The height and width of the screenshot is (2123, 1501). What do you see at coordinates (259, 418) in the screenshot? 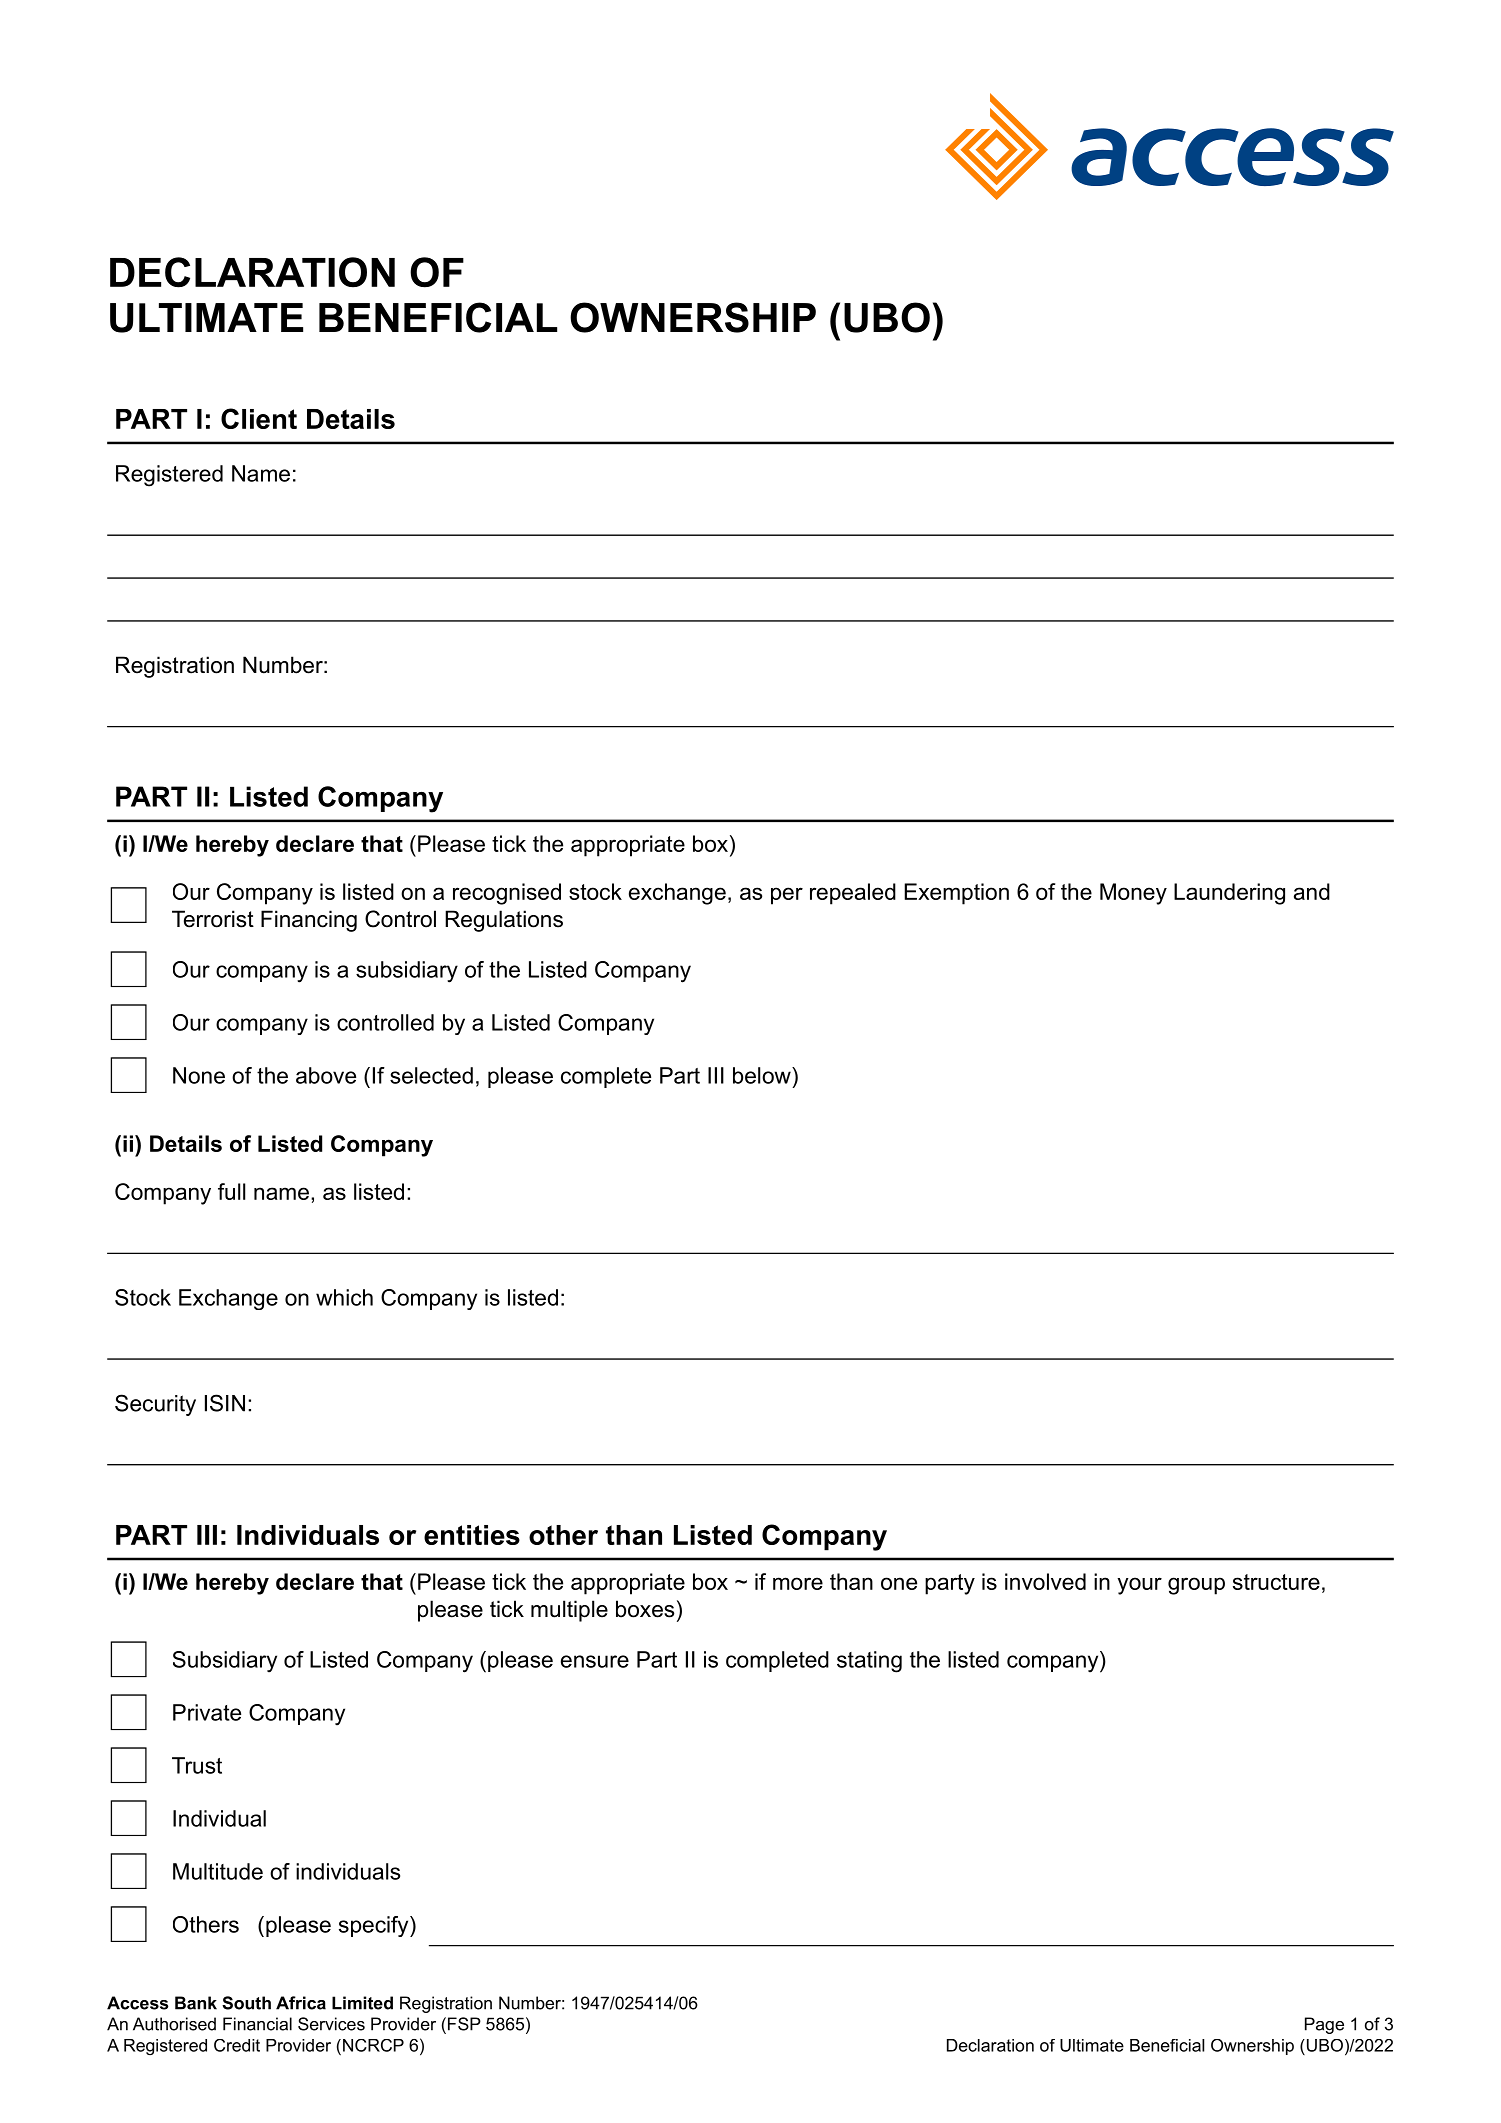
I see `Client` at bounding box center [259, 418].
